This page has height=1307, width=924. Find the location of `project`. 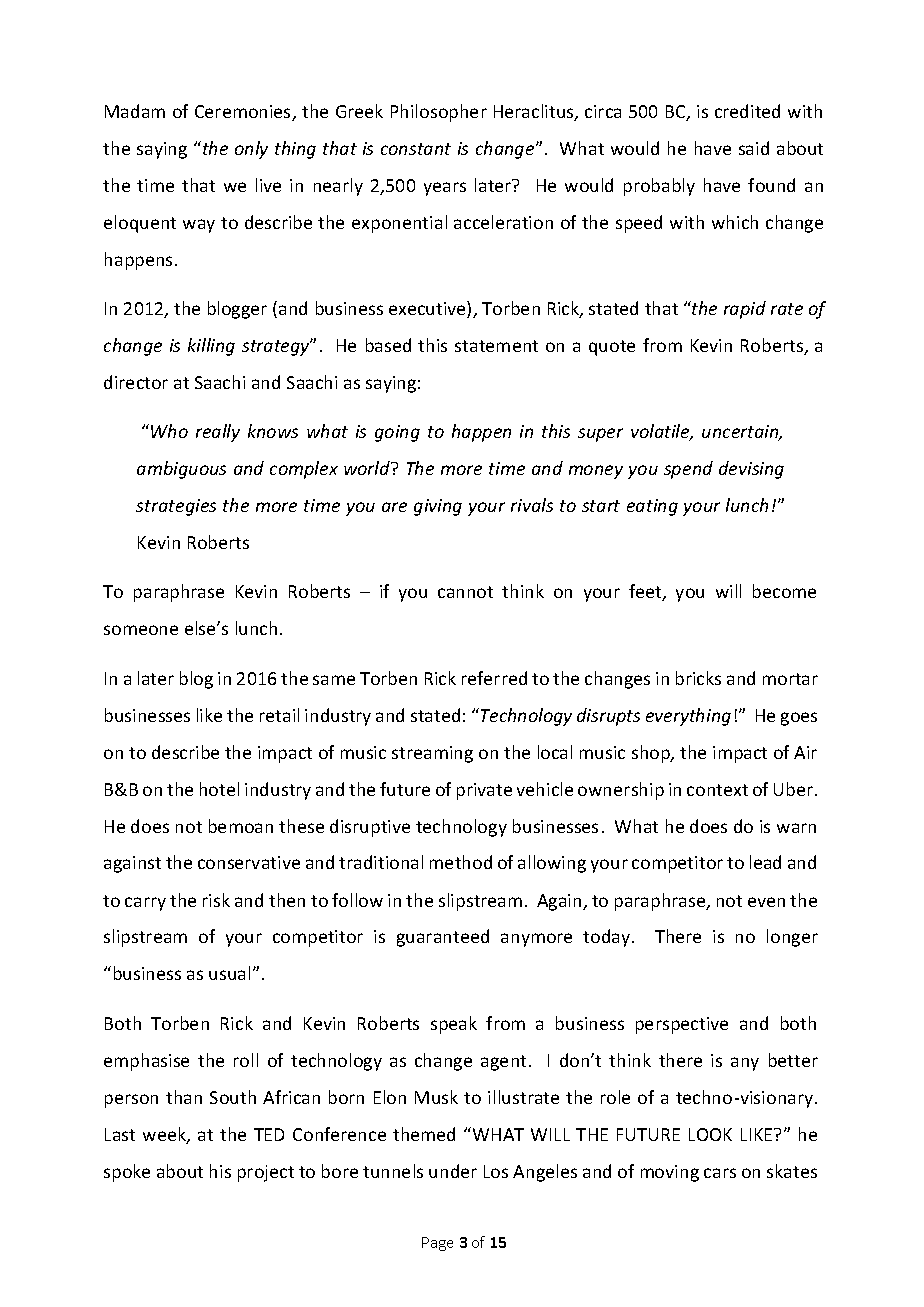

project is located at coordinates (266, 1173).
